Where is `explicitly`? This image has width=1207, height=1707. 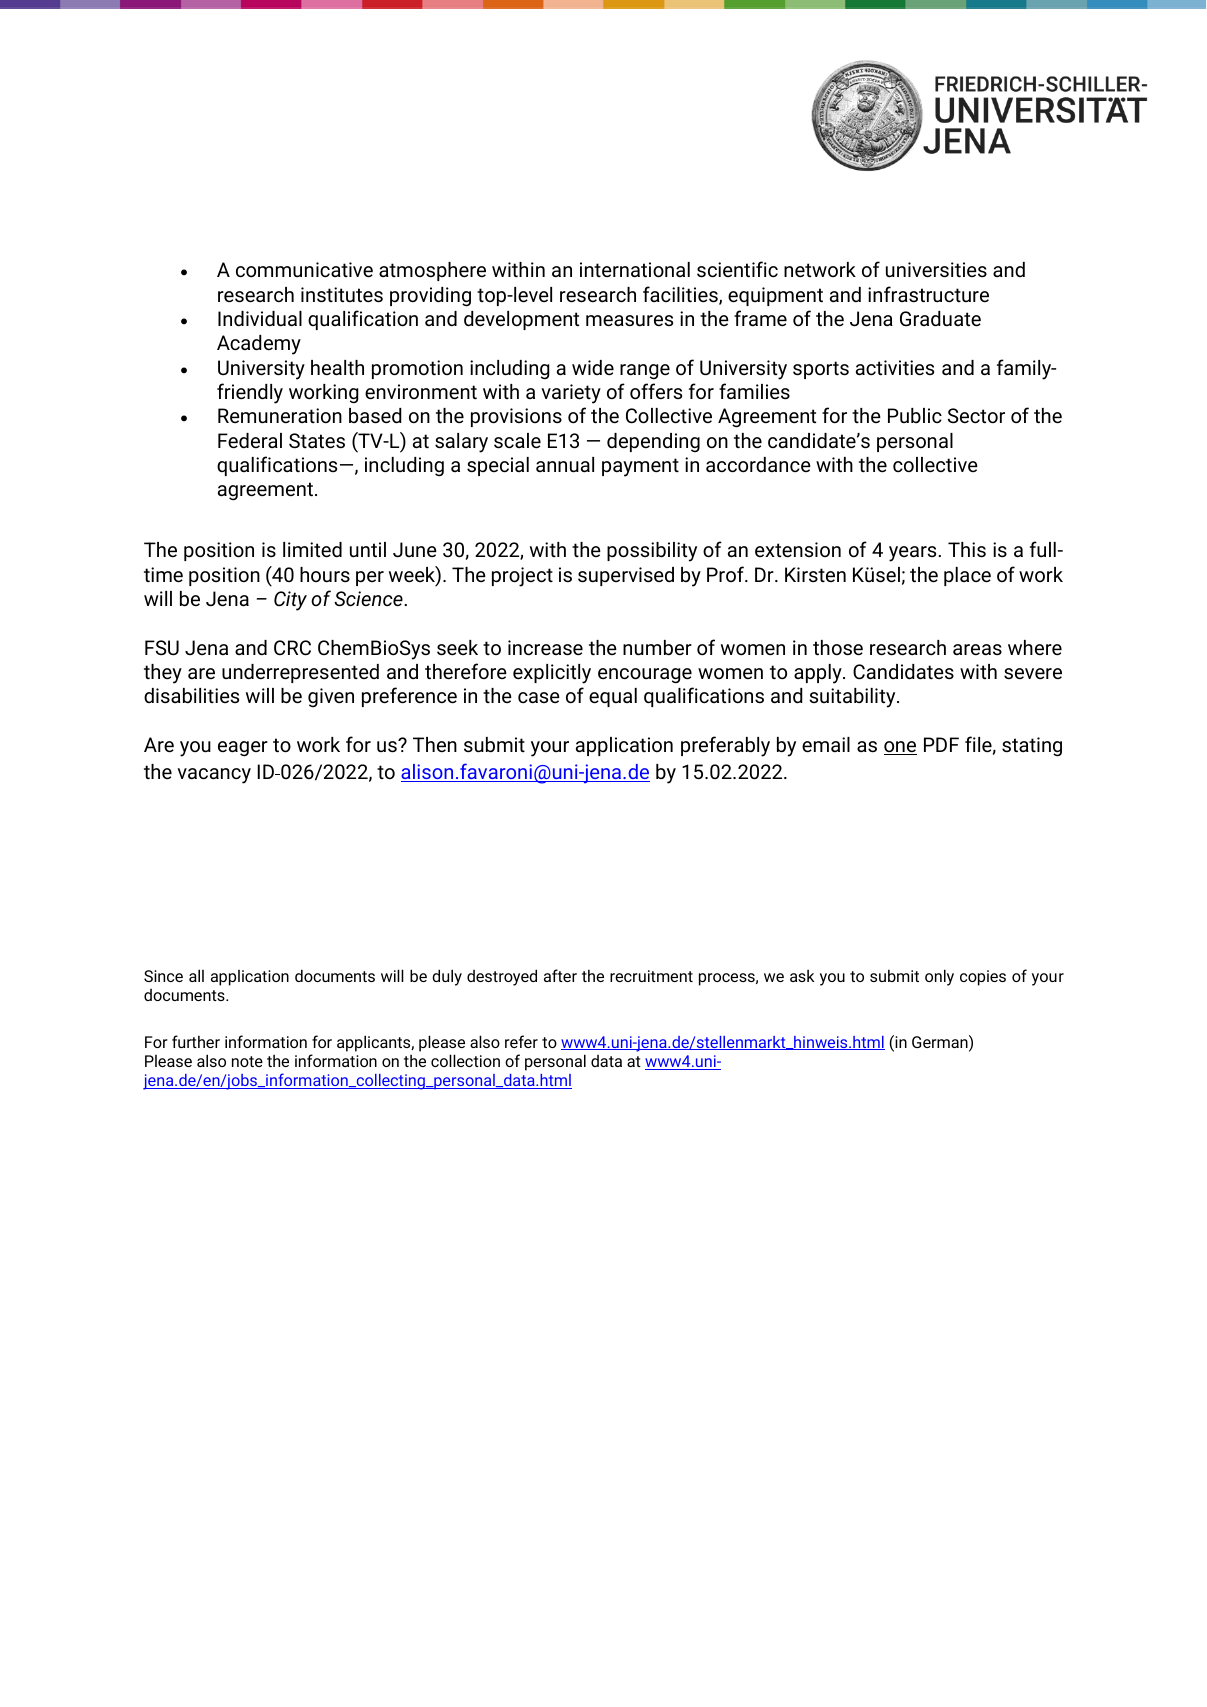
explicitly is located at coordinates (552, 674).
